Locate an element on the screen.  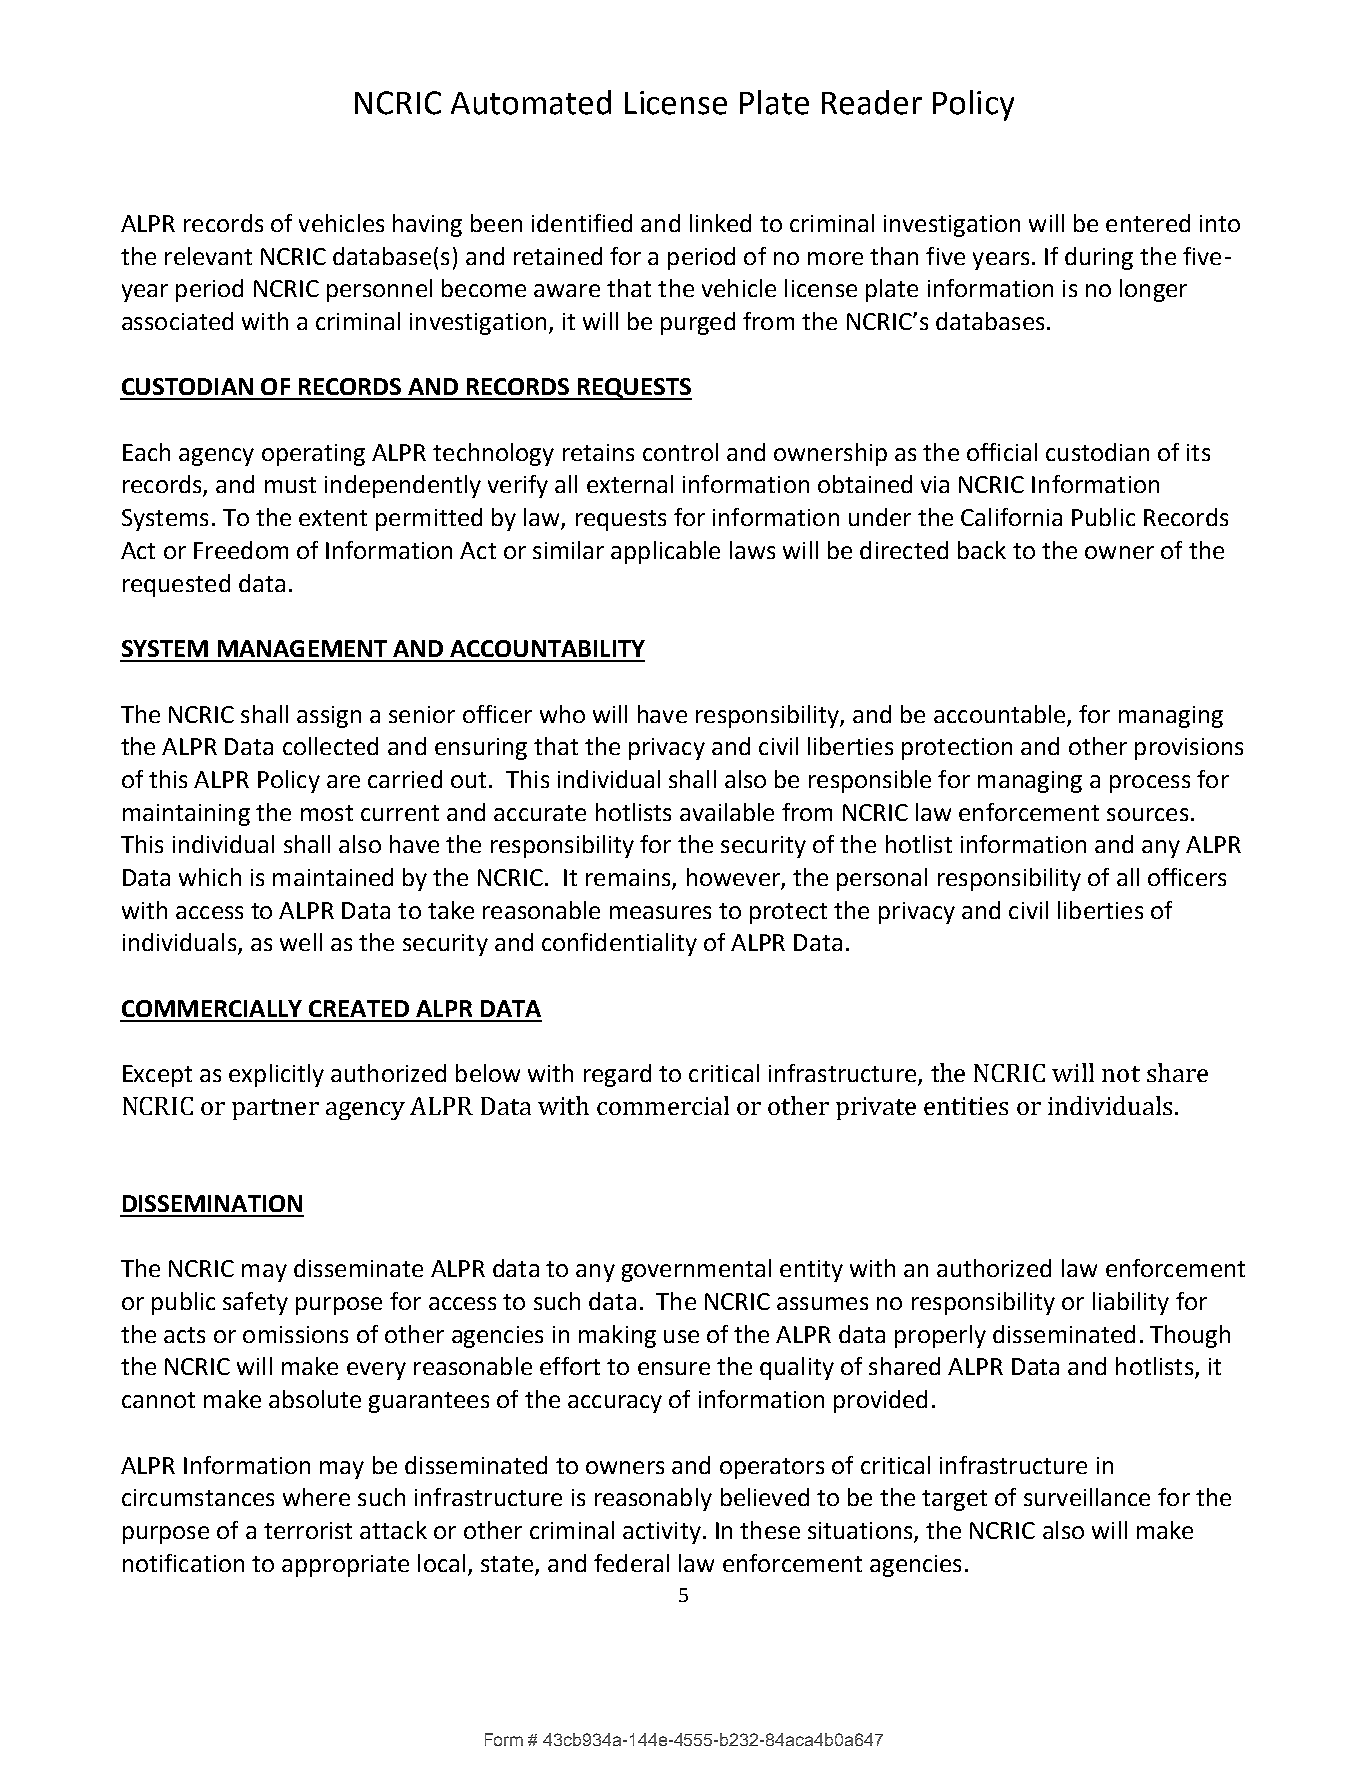
entities is located at coordinates (966, 1106).
